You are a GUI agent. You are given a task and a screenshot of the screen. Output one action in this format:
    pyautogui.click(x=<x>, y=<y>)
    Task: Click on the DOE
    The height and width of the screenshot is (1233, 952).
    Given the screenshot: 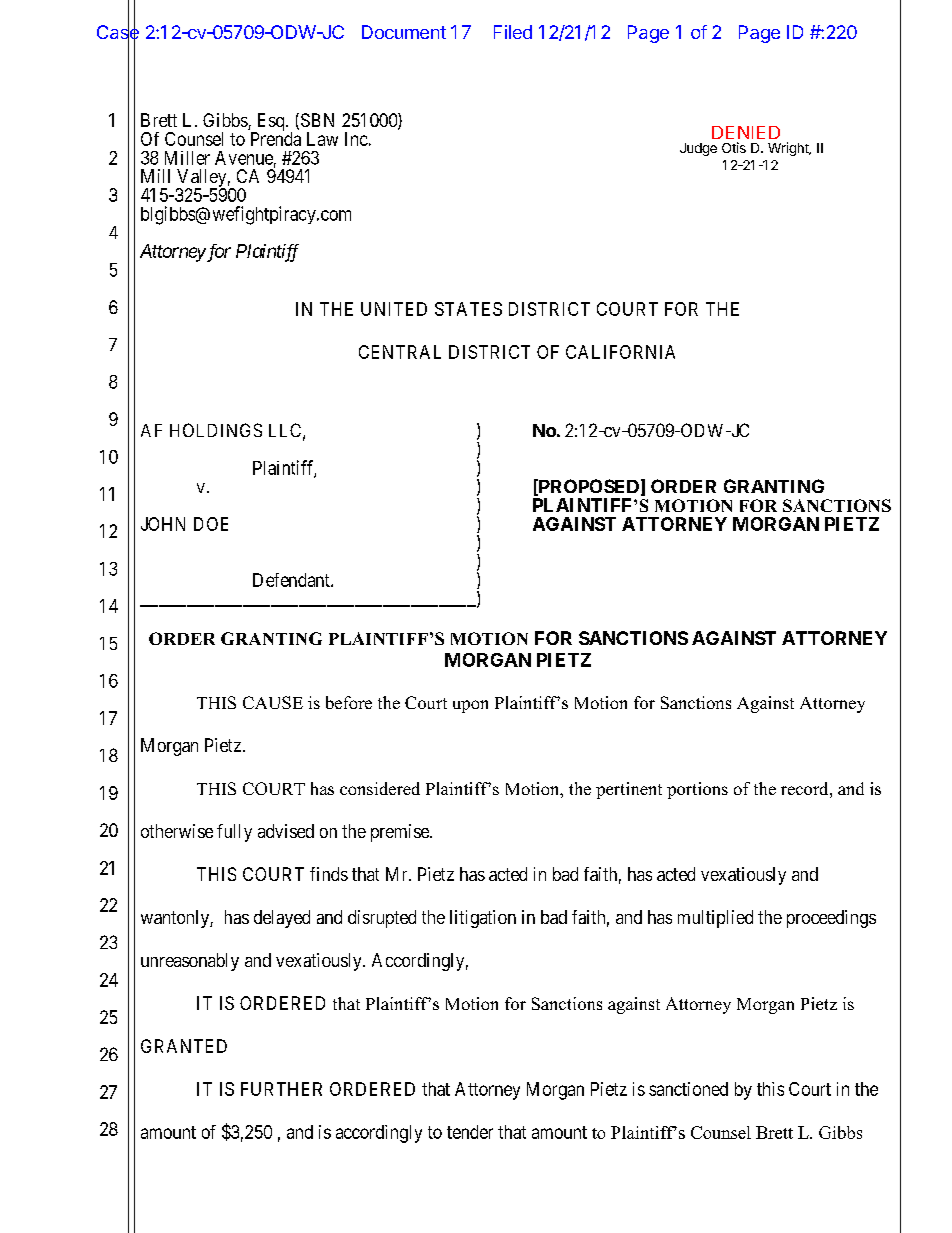 What is the action you would take?
    pyautogui.click(x=211, y=524)
